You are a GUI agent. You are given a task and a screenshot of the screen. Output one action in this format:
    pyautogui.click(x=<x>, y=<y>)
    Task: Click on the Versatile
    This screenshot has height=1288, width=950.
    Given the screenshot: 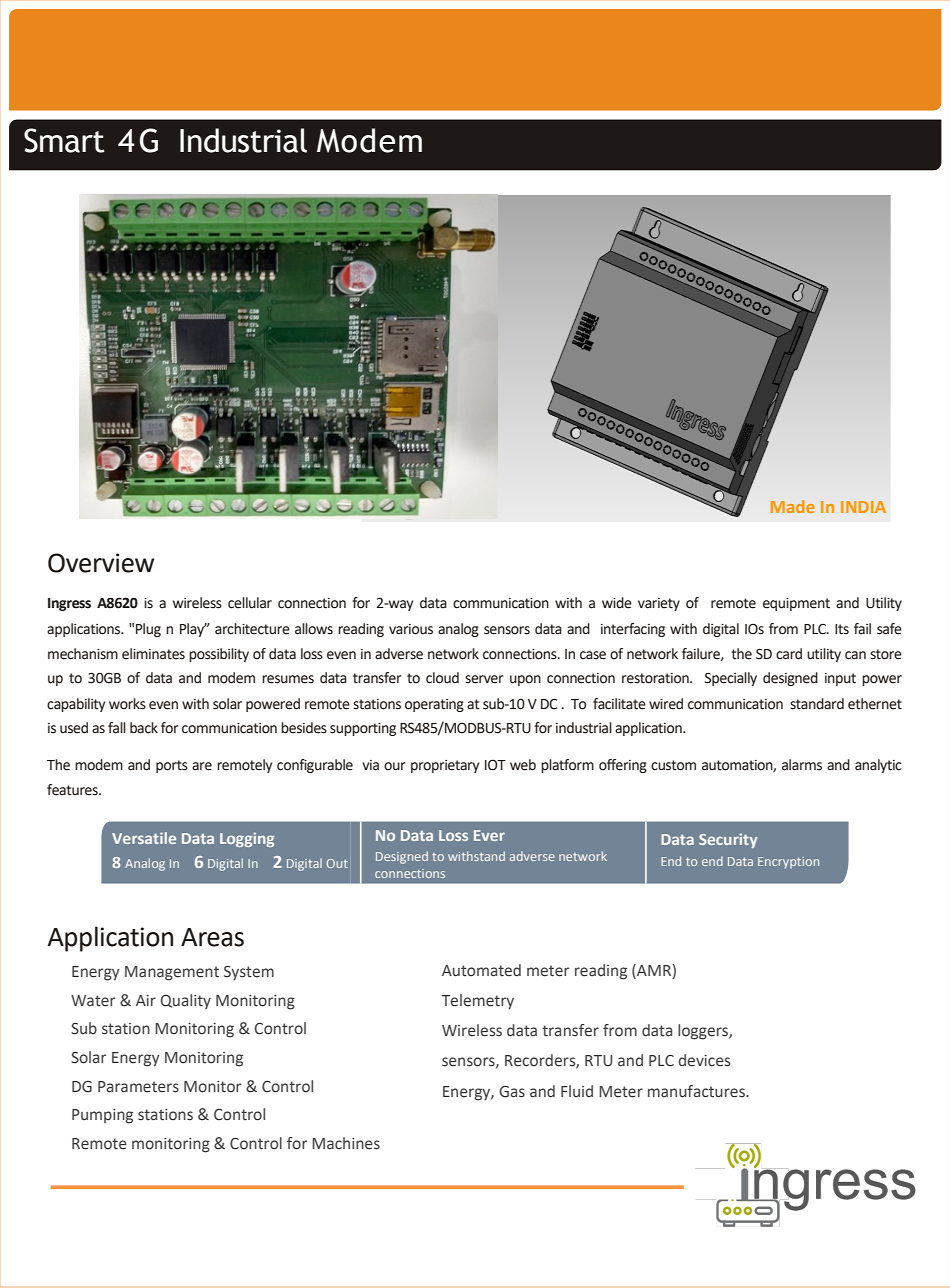 What is the action you would take?
    pyautogui.click(x=144, y=838)
